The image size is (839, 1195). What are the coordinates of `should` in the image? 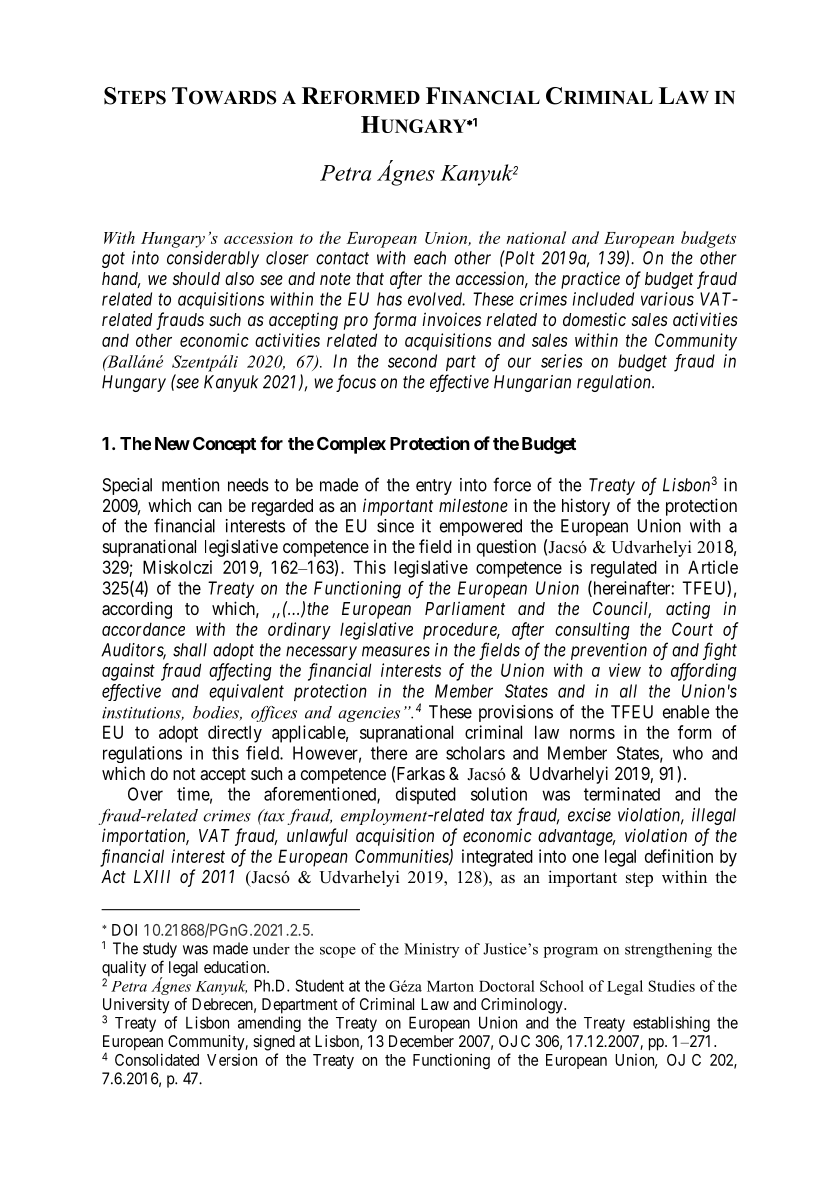 It's located at (196, 278).
